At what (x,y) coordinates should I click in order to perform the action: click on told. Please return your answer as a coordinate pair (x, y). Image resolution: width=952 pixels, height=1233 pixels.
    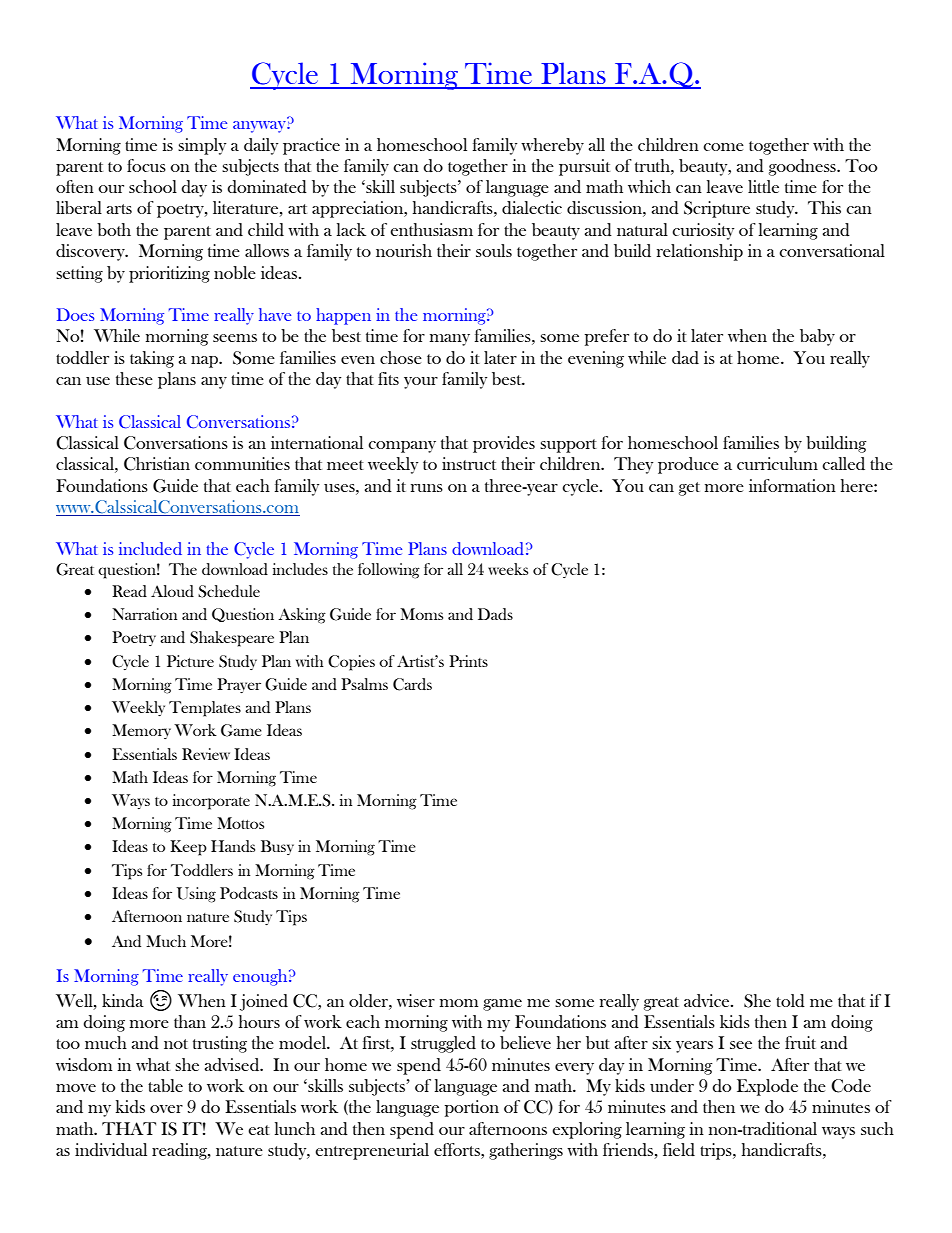
    Looking at the image, I should click on (790, 1001).
